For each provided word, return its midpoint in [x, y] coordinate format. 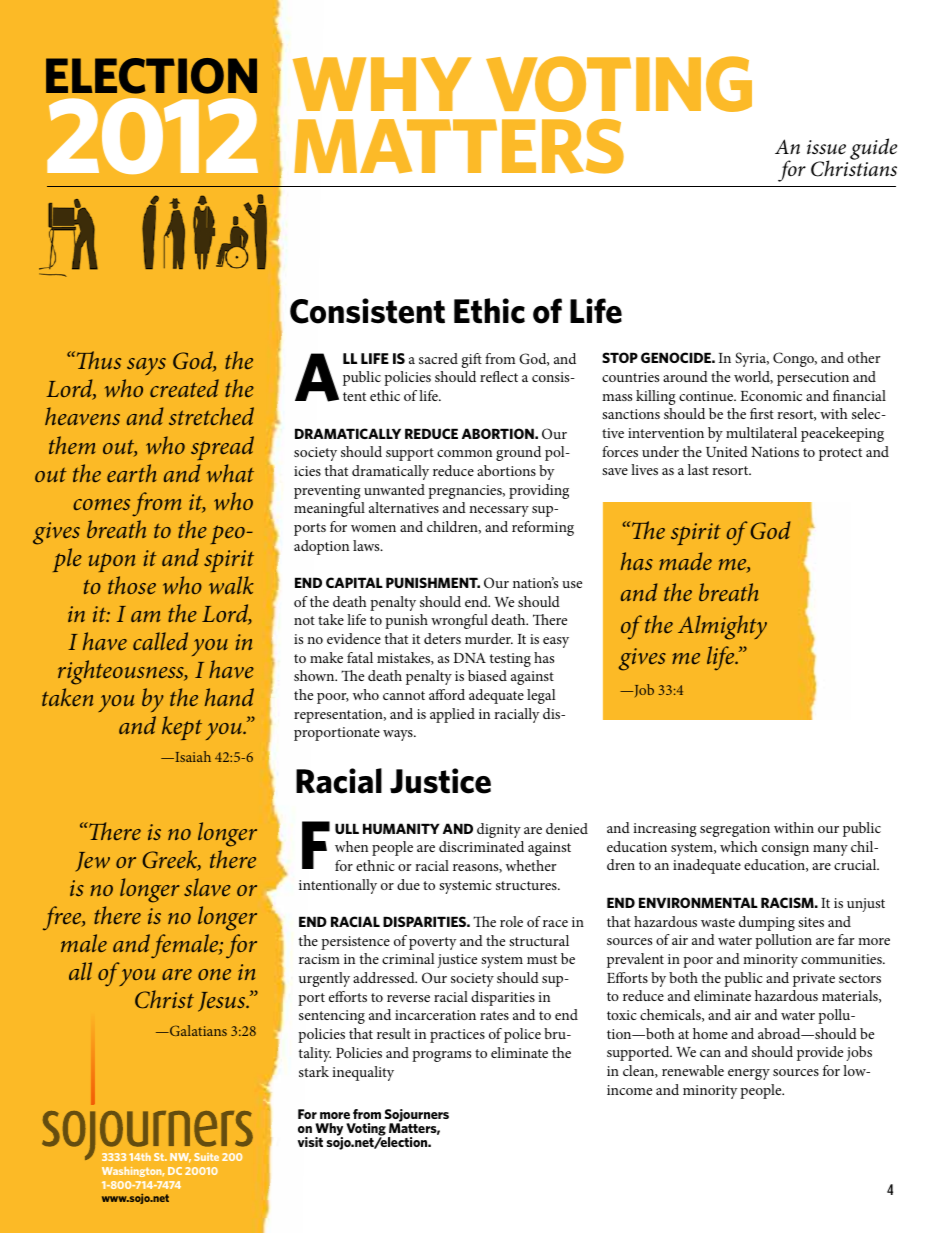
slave [207, 887]
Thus [97, 360]
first [762, 413]
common [464, 453]
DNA [469, 658]
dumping [767, 923]
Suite [206, 1157]
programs [441, 1056]
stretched [211, 416]
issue [826, 147]
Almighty [722, 627]
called [160, 641]
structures [527, 885]
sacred [438, 358]
